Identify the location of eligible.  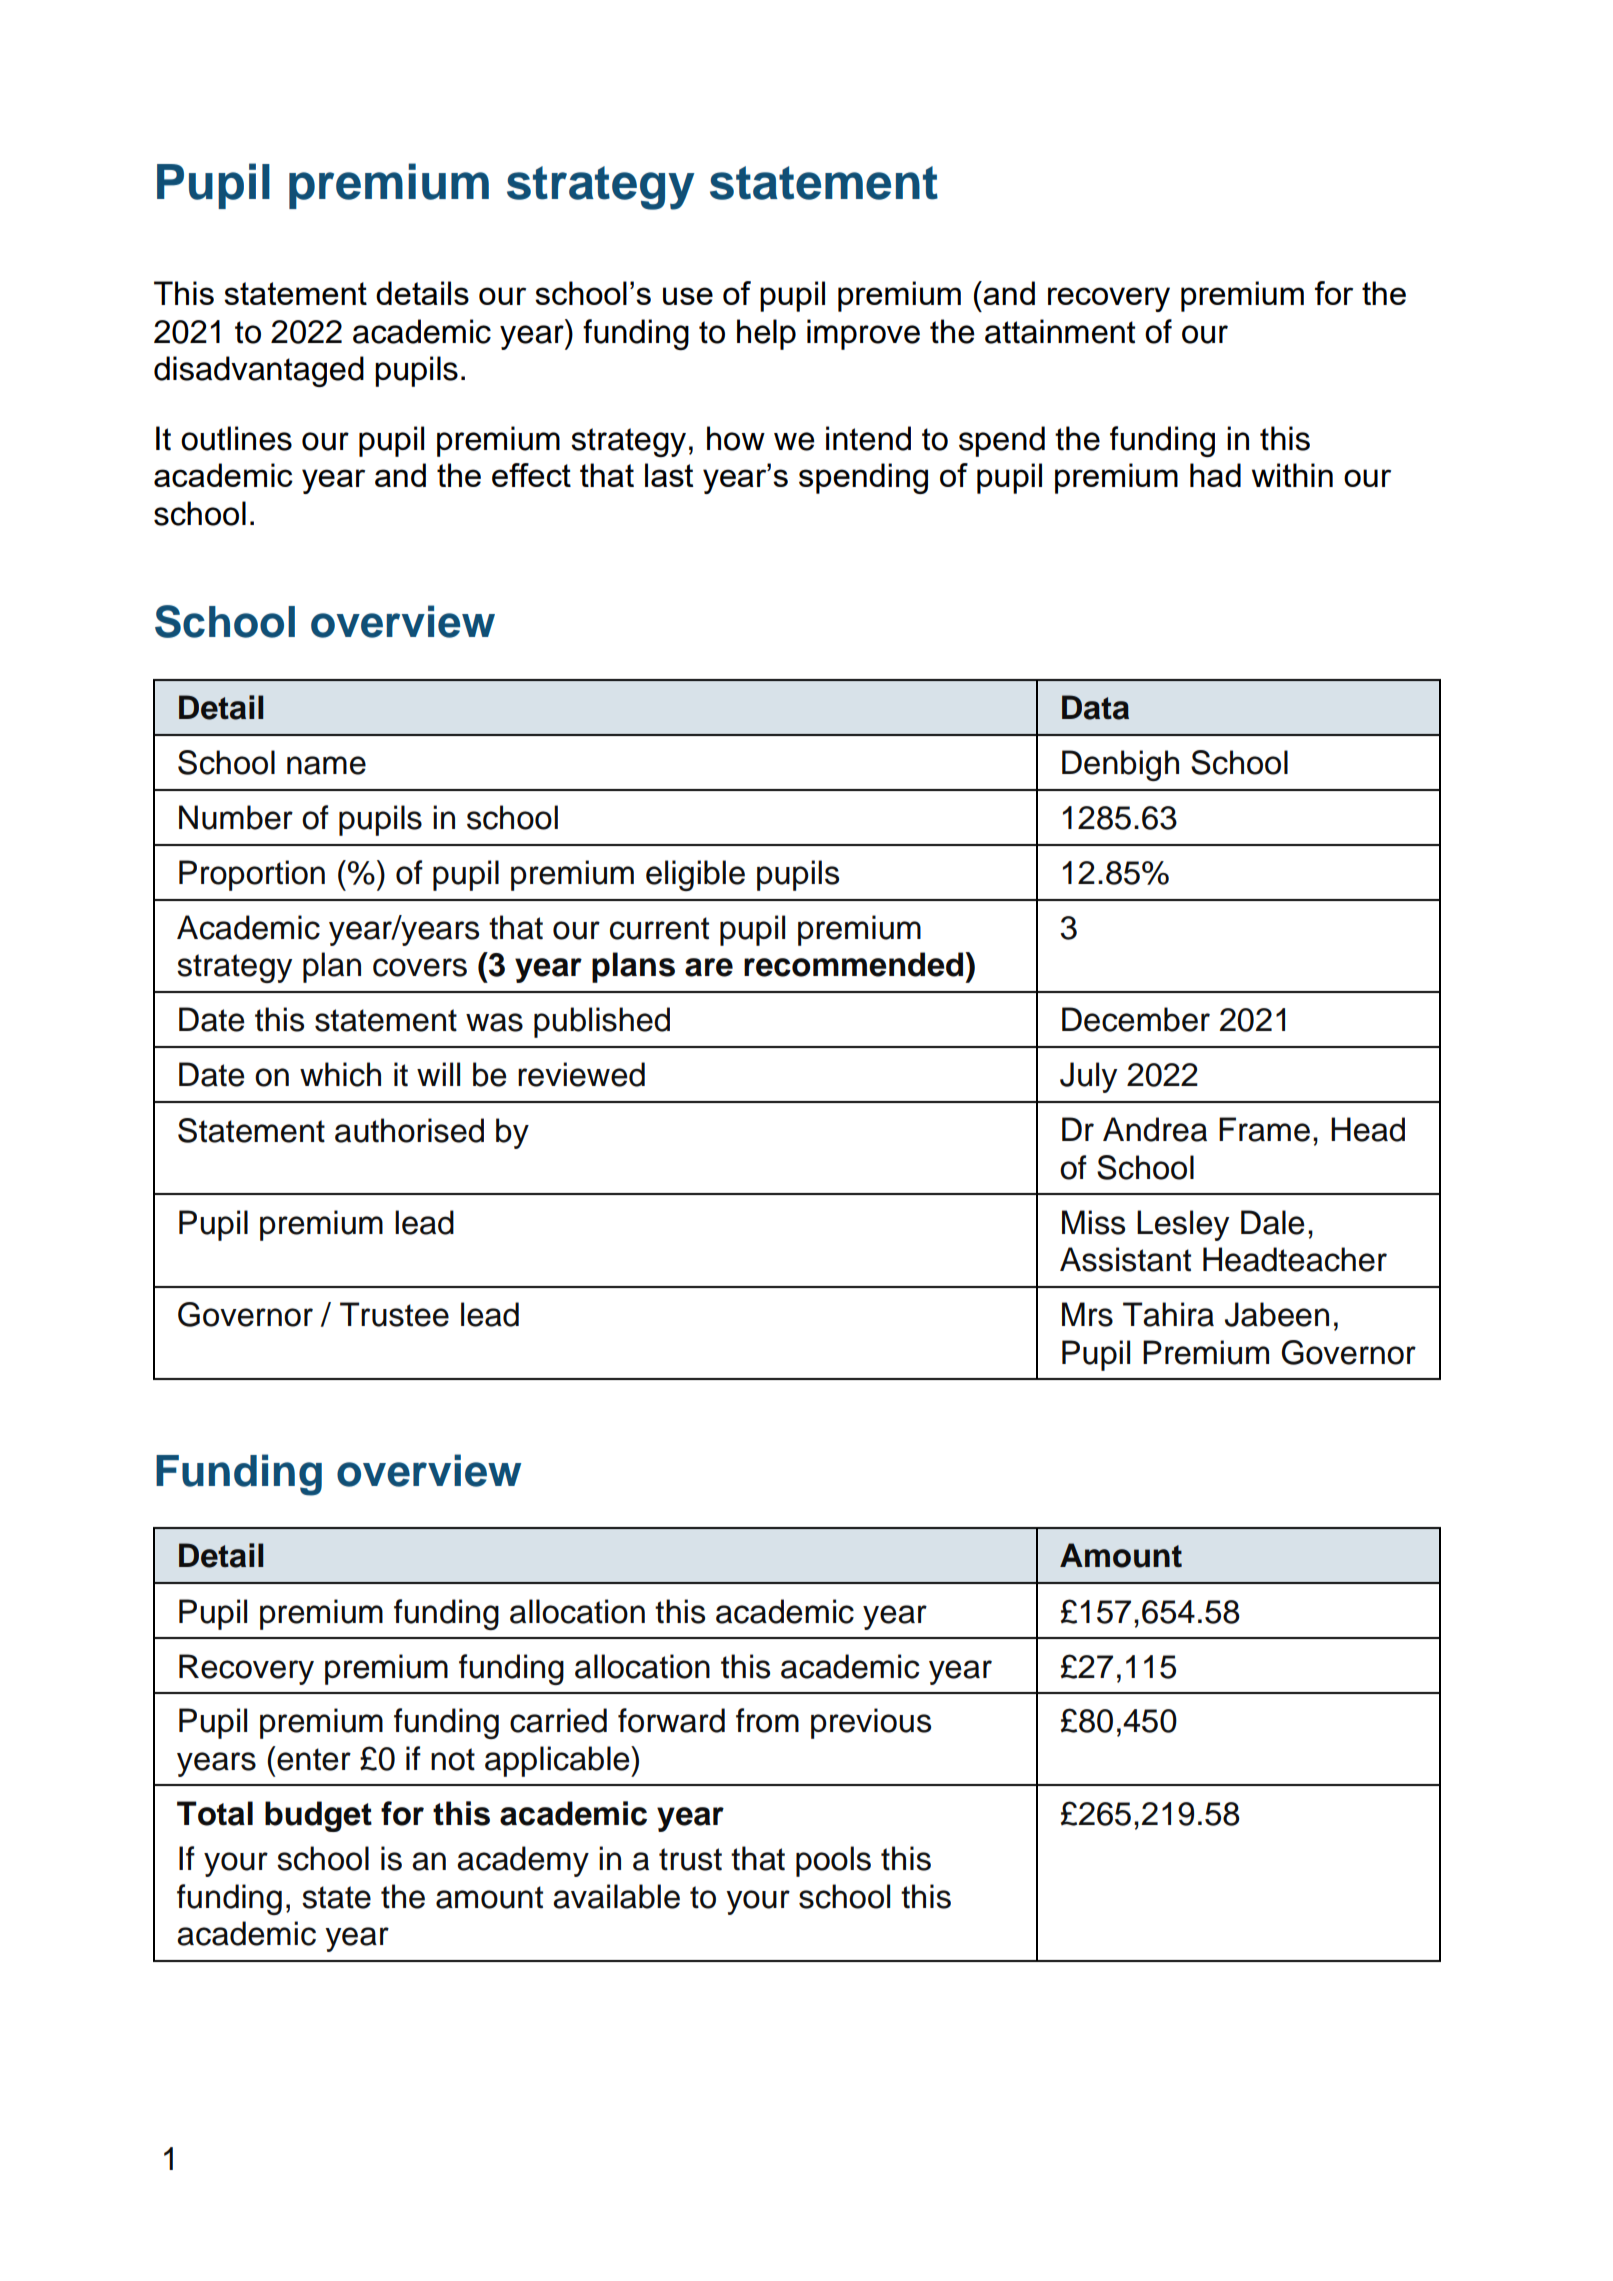
(695, 875).
